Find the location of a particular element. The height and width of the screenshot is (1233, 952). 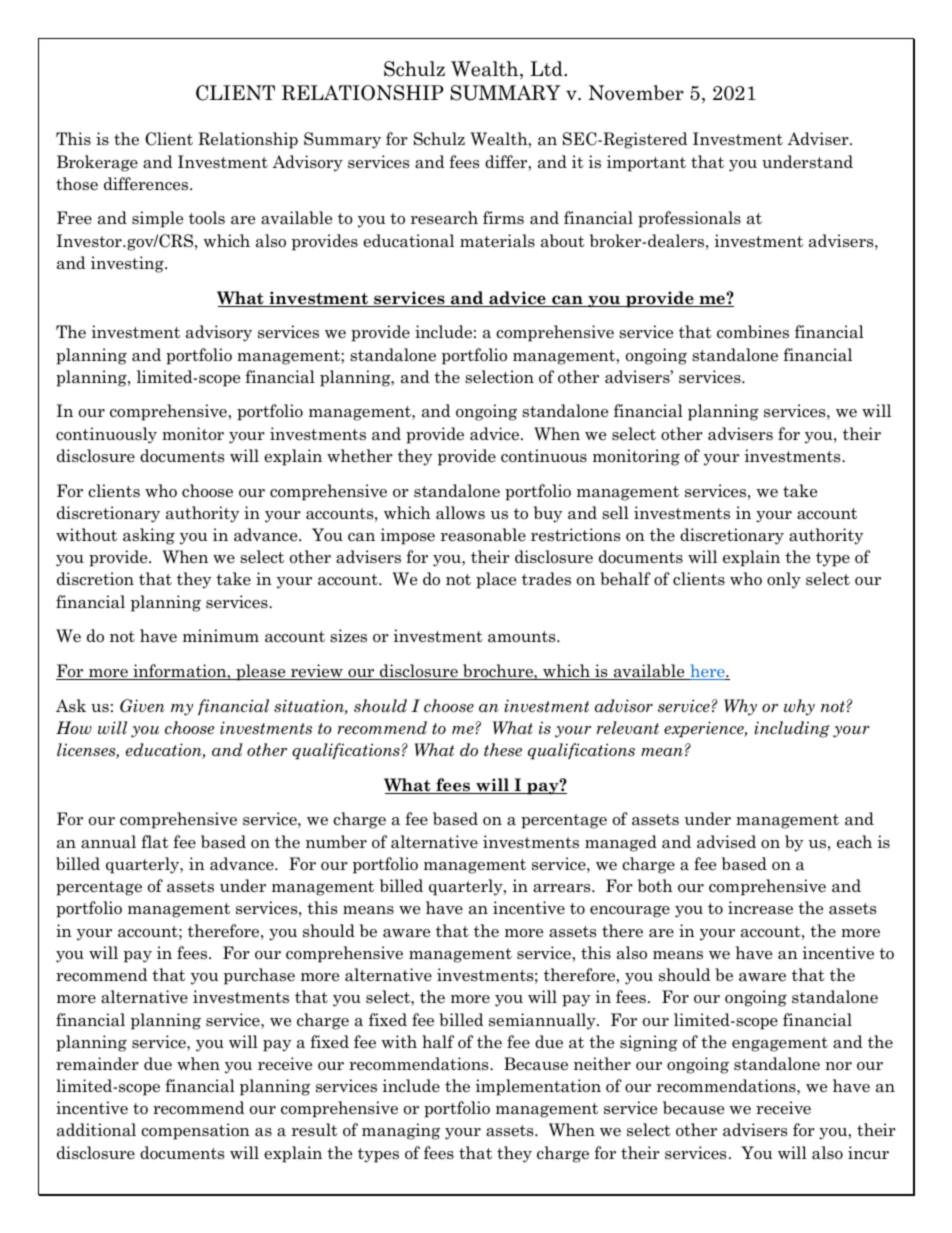

Ltd is located at coordinates (547, 68).
